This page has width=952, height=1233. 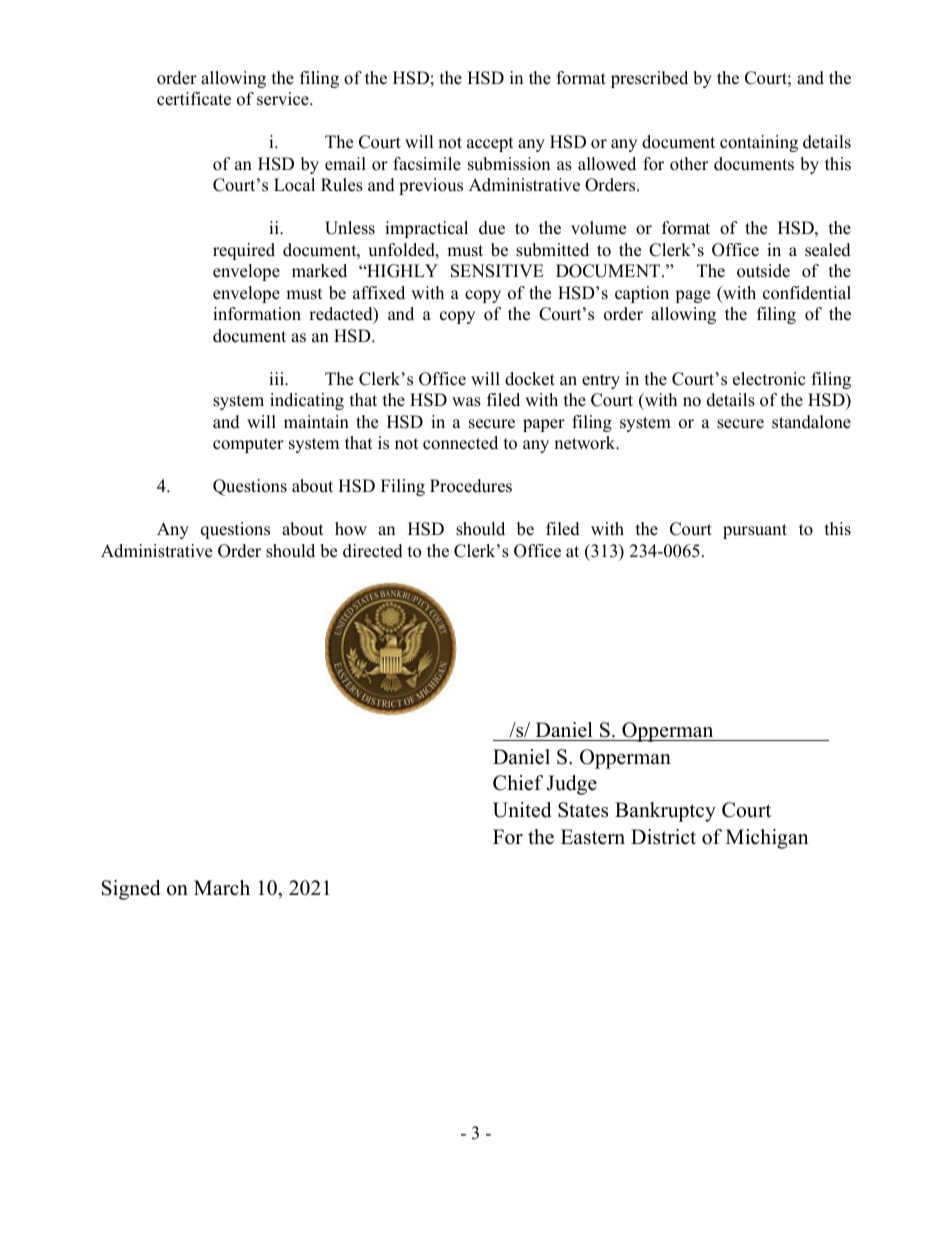 What do you see at coordinates (248, 445) in the page?
I see `computer` at bounding box center [248, 445].
